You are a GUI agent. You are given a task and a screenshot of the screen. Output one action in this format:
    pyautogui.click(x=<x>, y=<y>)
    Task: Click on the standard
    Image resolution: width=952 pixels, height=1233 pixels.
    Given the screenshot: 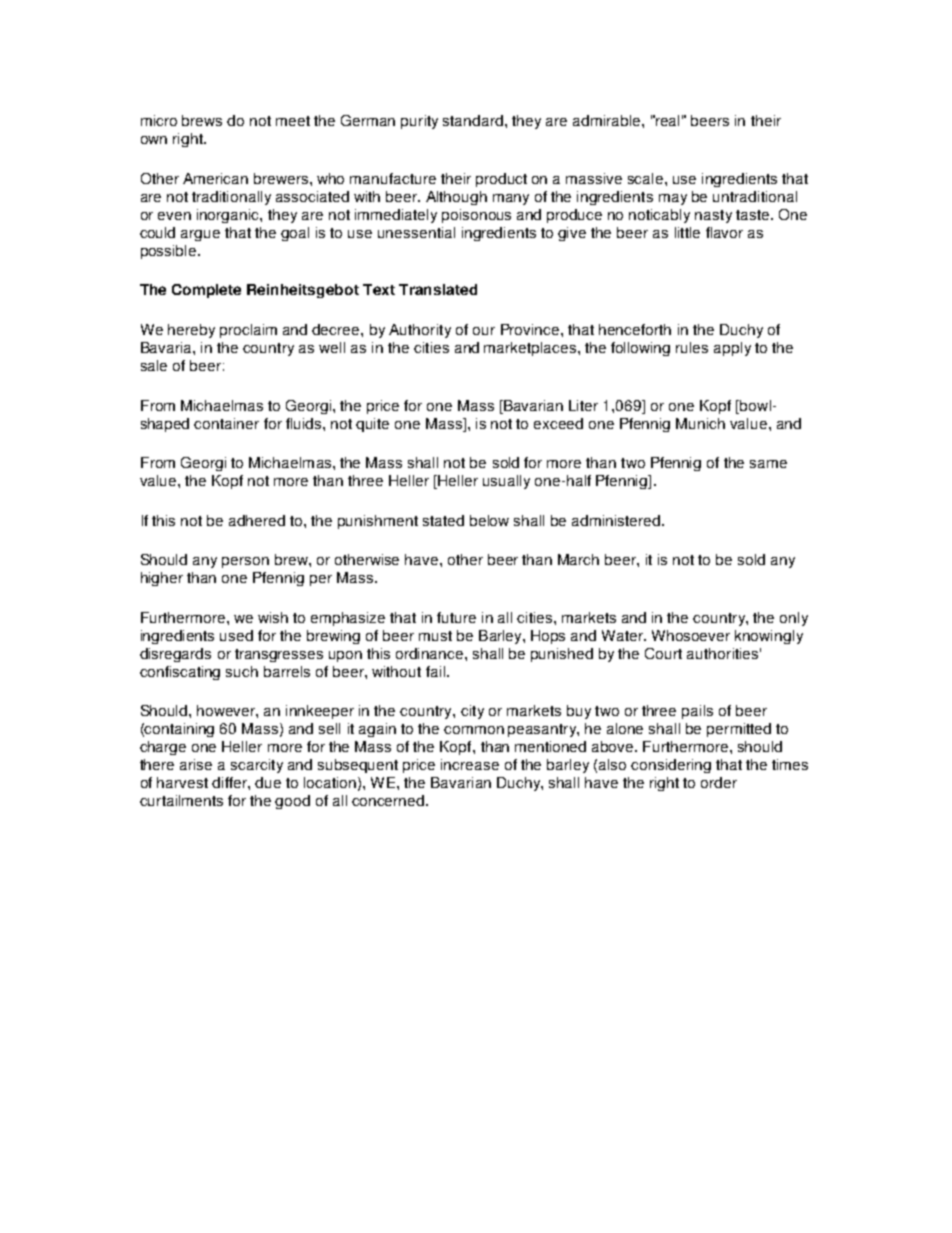 What is the action you would take?
    pyautogui.click(x=473, y=120)
